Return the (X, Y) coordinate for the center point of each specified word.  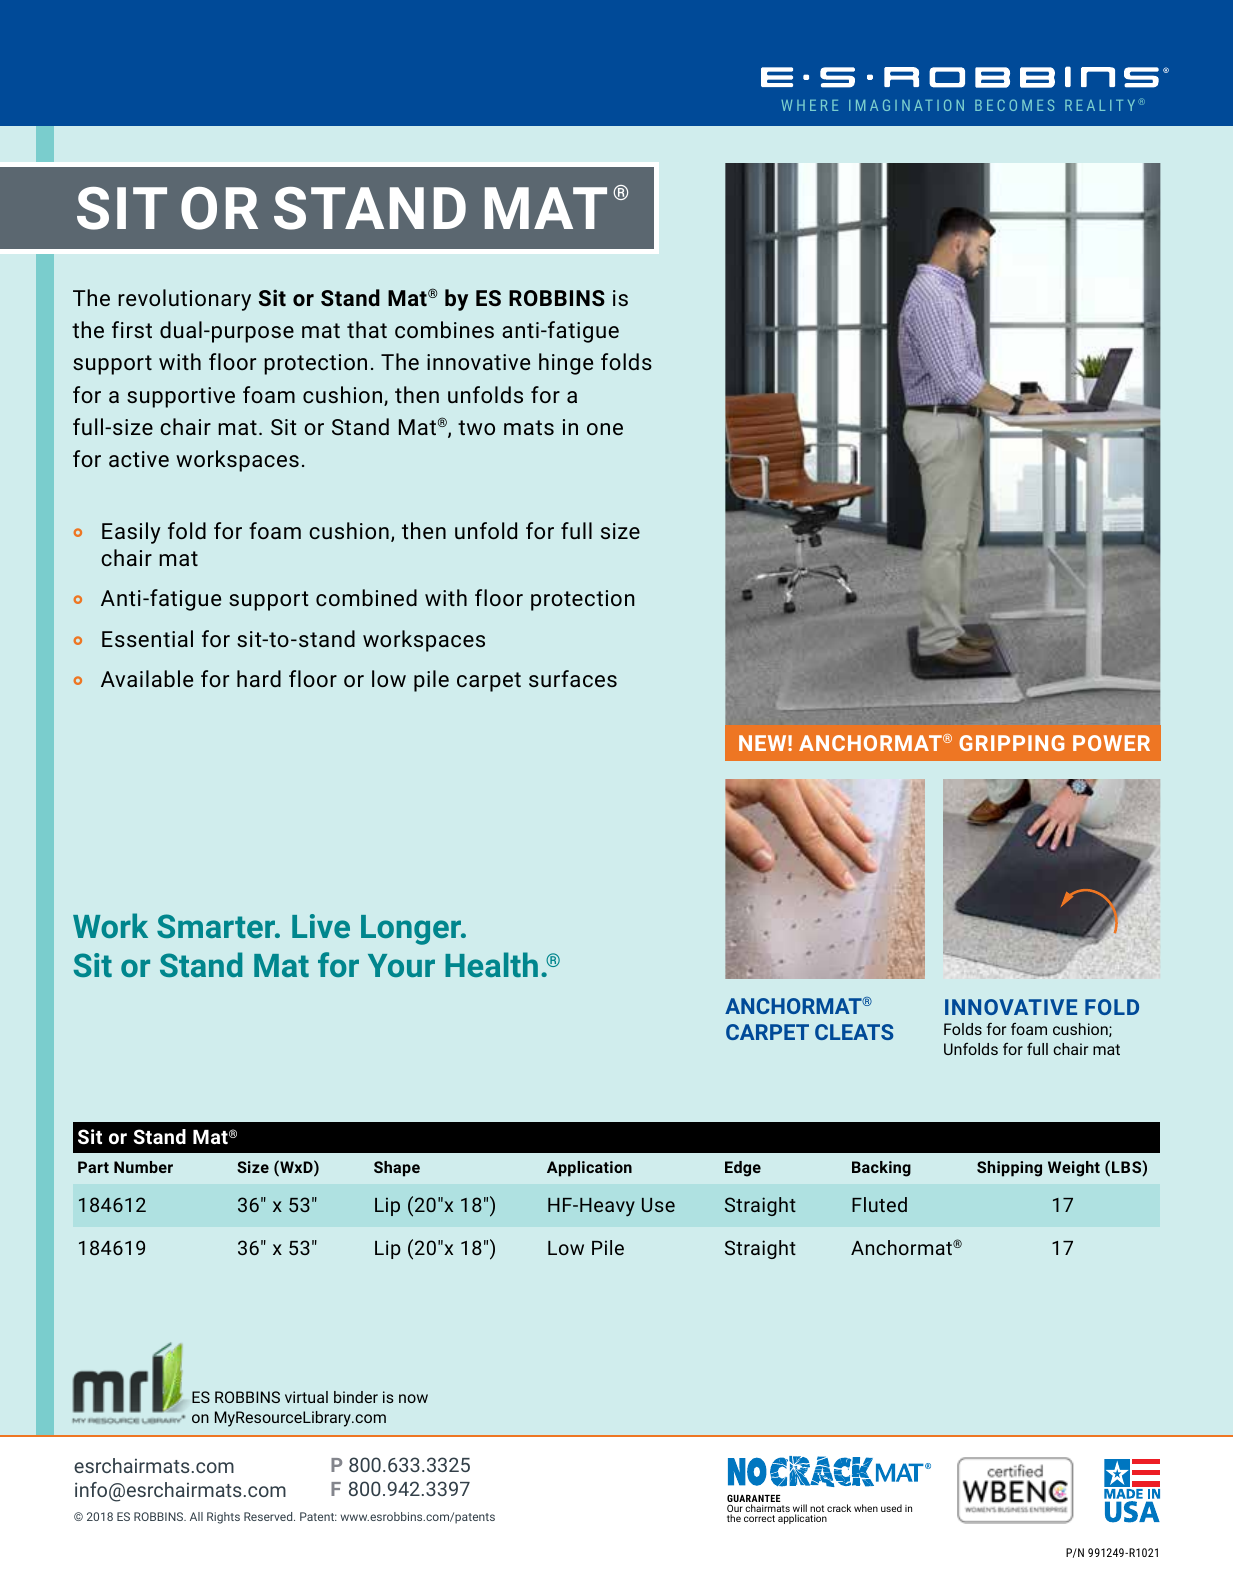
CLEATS (854, 1032)
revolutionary (184, 300)
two (476, 427)
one (605, 429)
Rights (223, 1518)
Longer (412, 930)
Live (321, 926)
